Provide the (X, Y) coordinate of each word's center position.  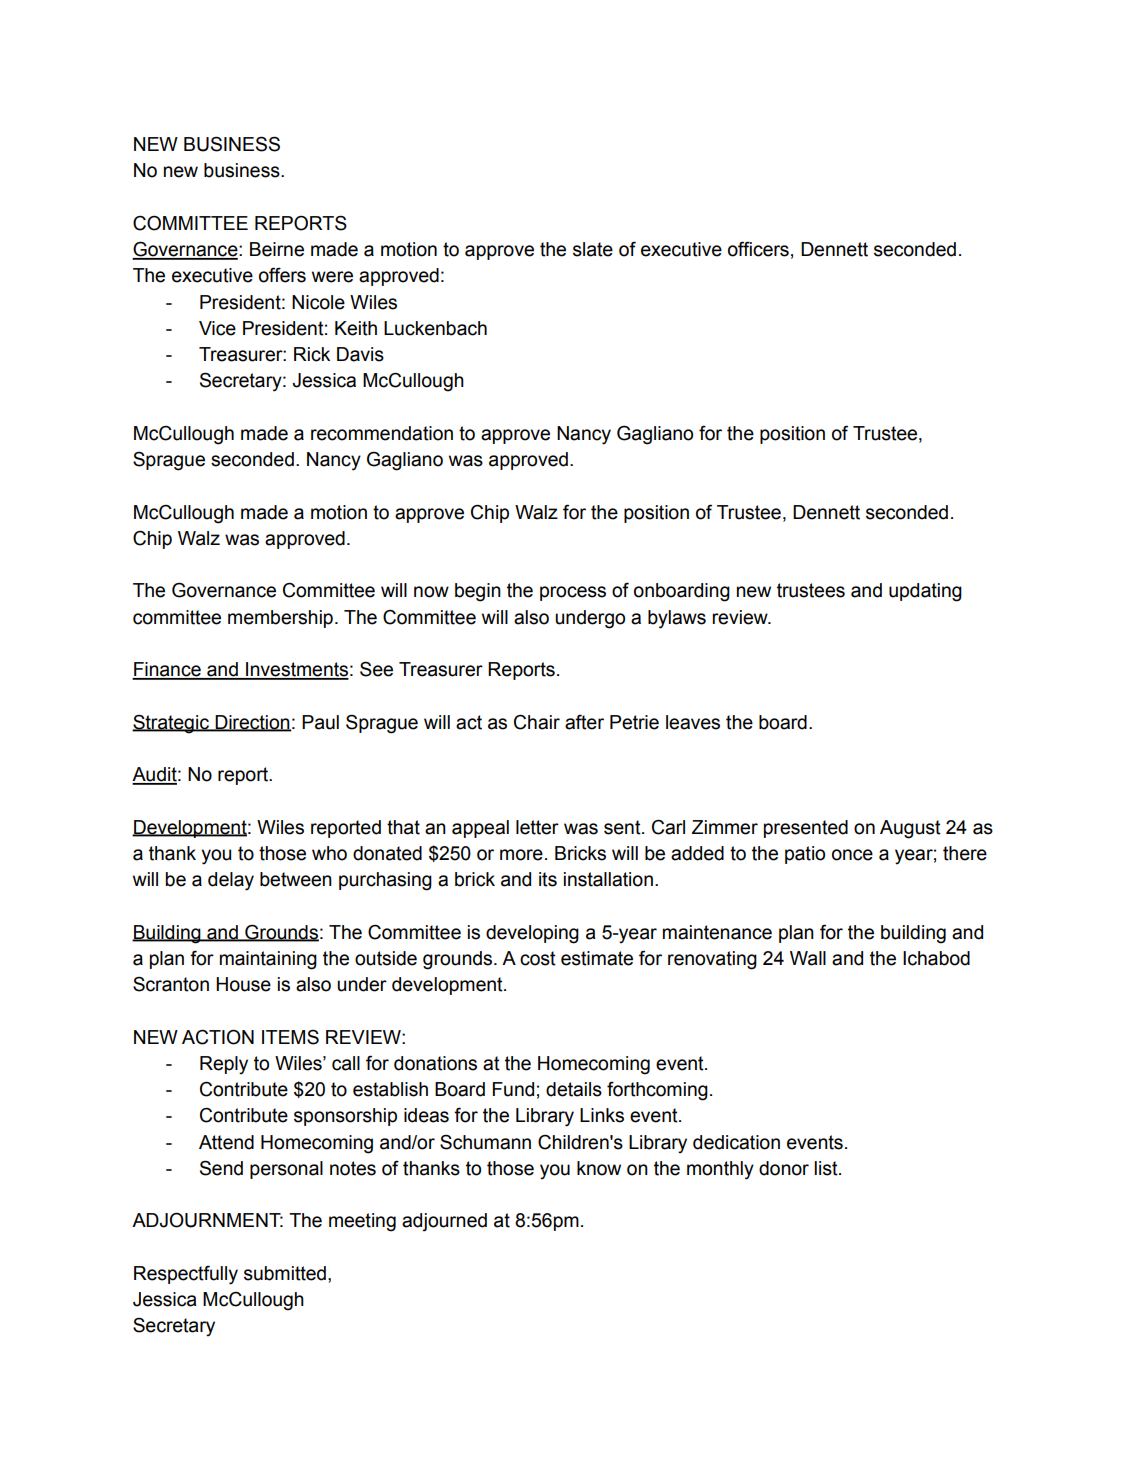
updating (925, 592)
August (910, 829)
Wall (808, 958)
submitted (285, 1273)
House (243, 984)
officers (758, 249)
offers (282, 275)
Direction (252, 723)
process (573, 593)
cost (538, 958)
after (584, 722)
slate (593, 249)
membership (280, 619)
